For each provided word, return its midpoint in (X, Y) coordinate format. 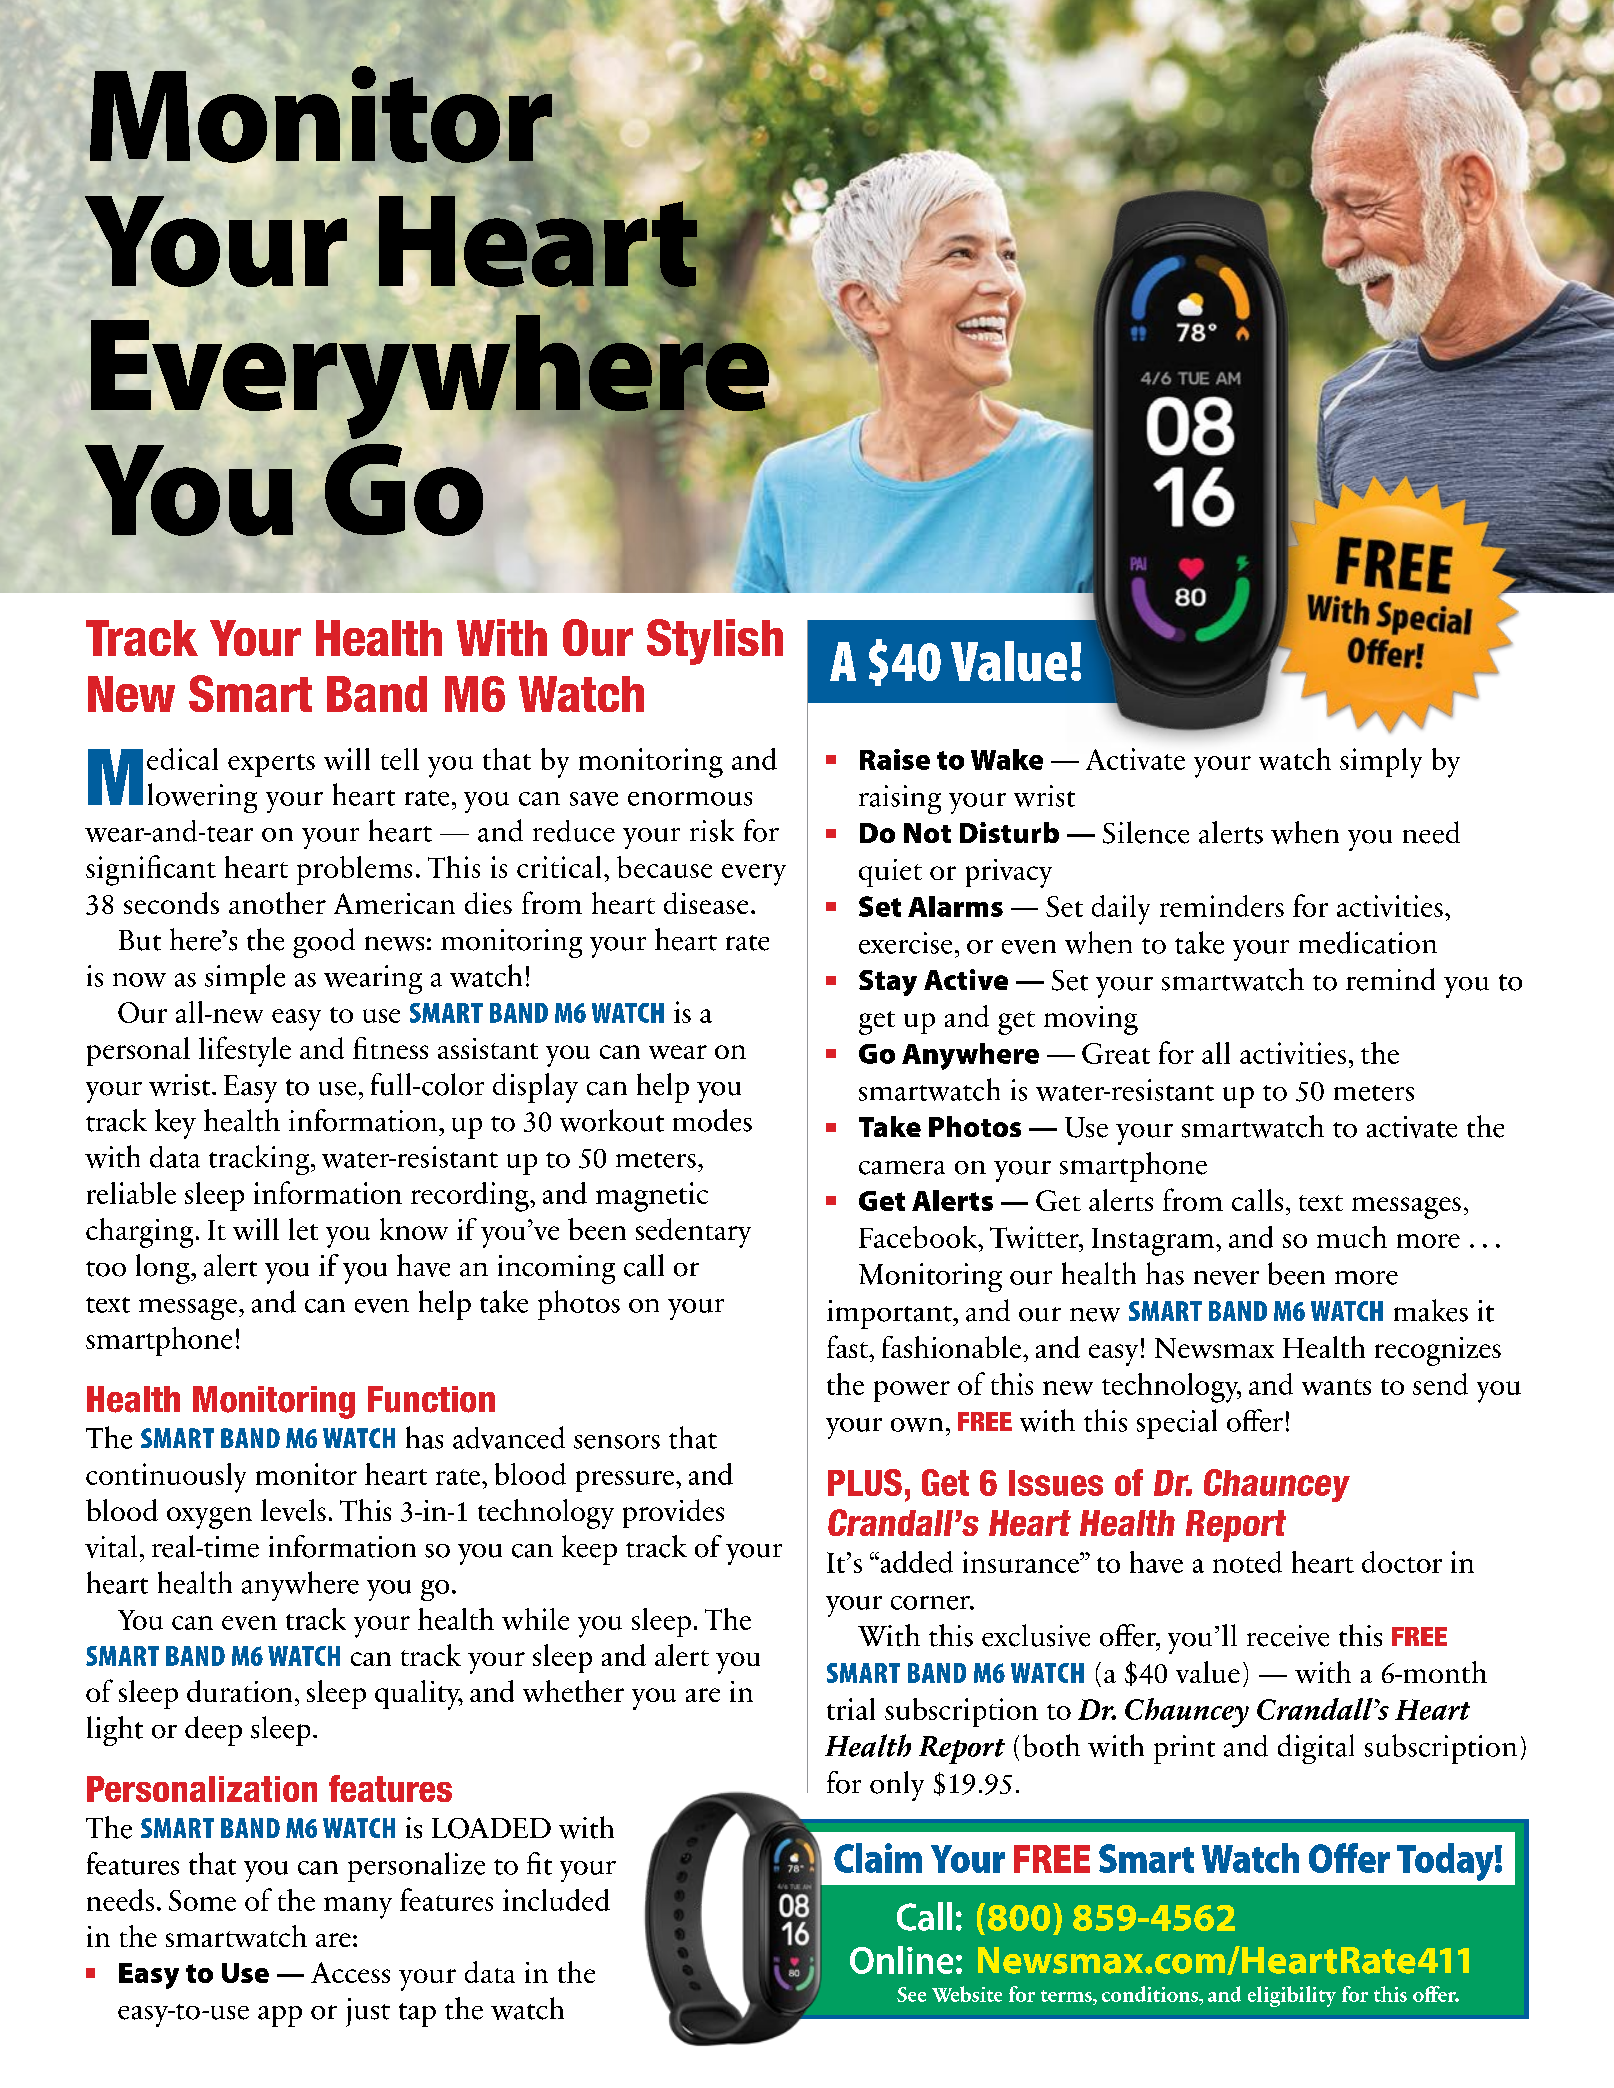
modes (712, 1120)
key (175, 1124)
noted (1247, 1562)
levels (293, 1510)
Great (1116, 1053)
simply (1381, 763)
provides (673, 1513)
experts (271, 765)
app (280, 2016)
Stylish (715, 642)
